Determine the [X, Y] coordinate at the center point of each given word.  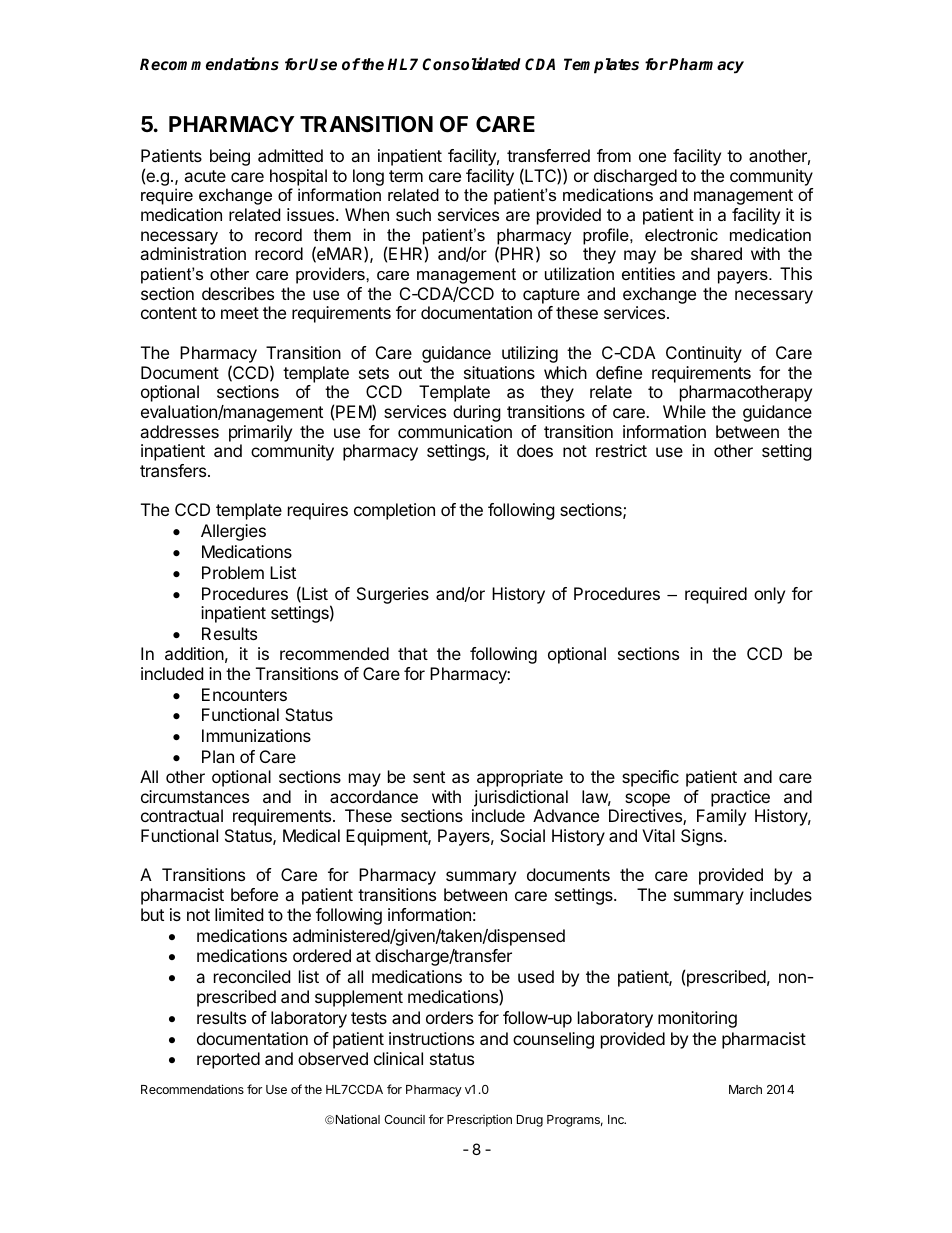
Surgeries [393, 595]
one [652, 157]
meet [240, 313]
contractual [182, 815]
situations [499, 372]
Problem [233, 572]
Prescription [479, 1120]
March [745, 1089]
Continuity [704, 354]
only [769, 595]
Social [522, 835]
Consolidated [471, 64]
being [230, 157]
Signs [703, 837]
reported [228, 1060]
